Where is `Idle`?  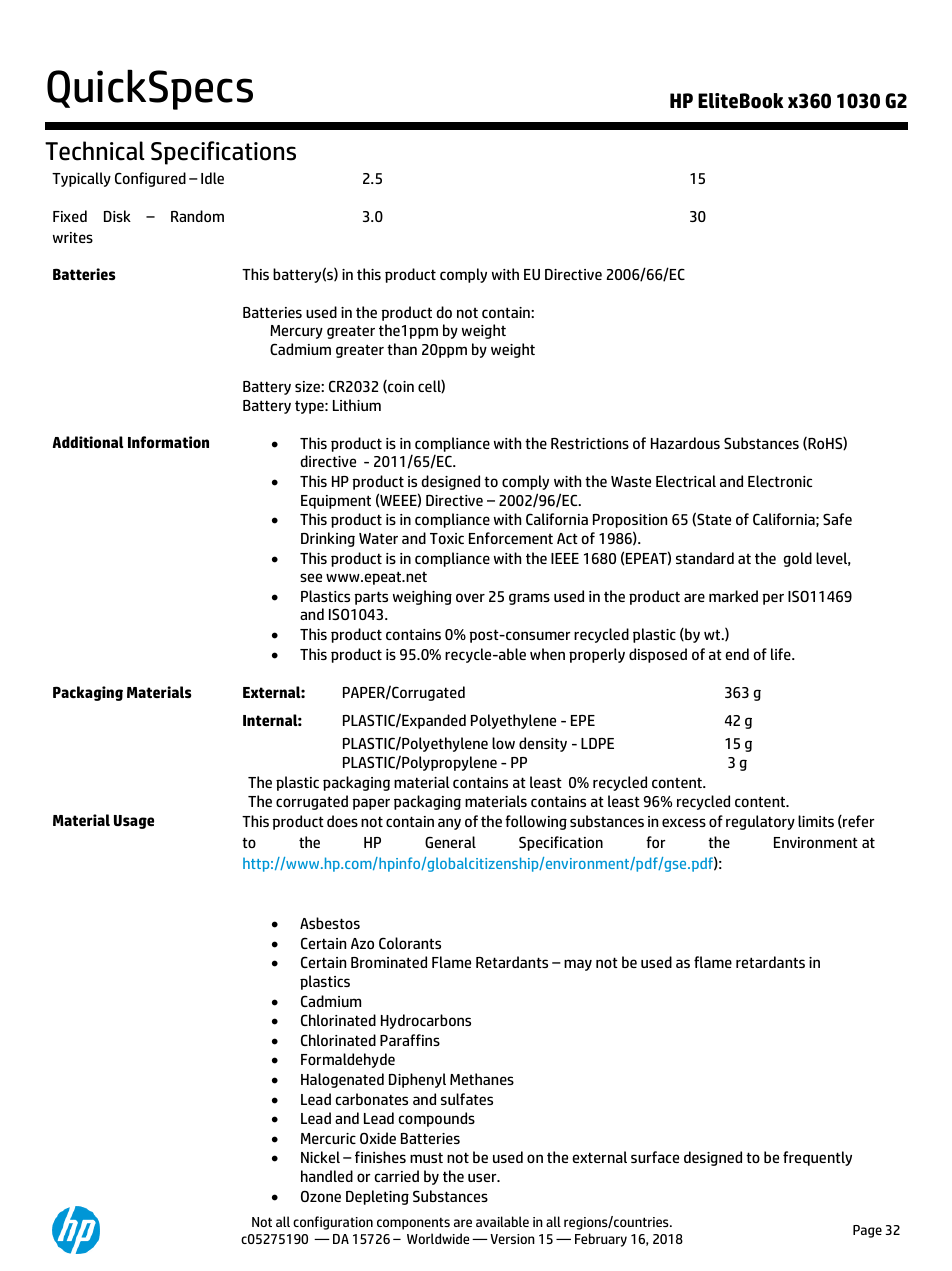
Idle is located at coordinates (212, 178).
